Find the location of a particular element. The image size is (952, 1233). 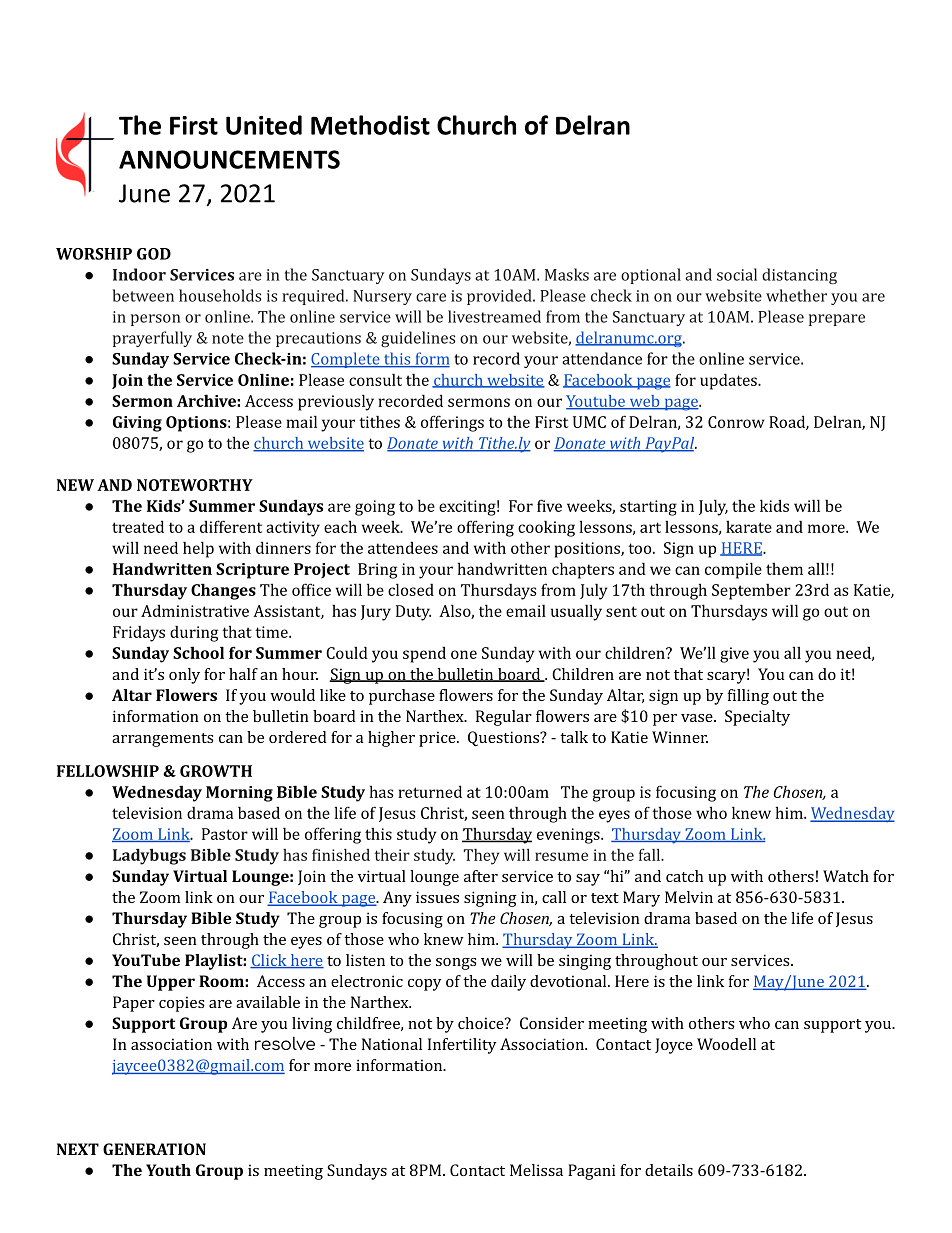

Methodist is located at coordinates (370, 125).
